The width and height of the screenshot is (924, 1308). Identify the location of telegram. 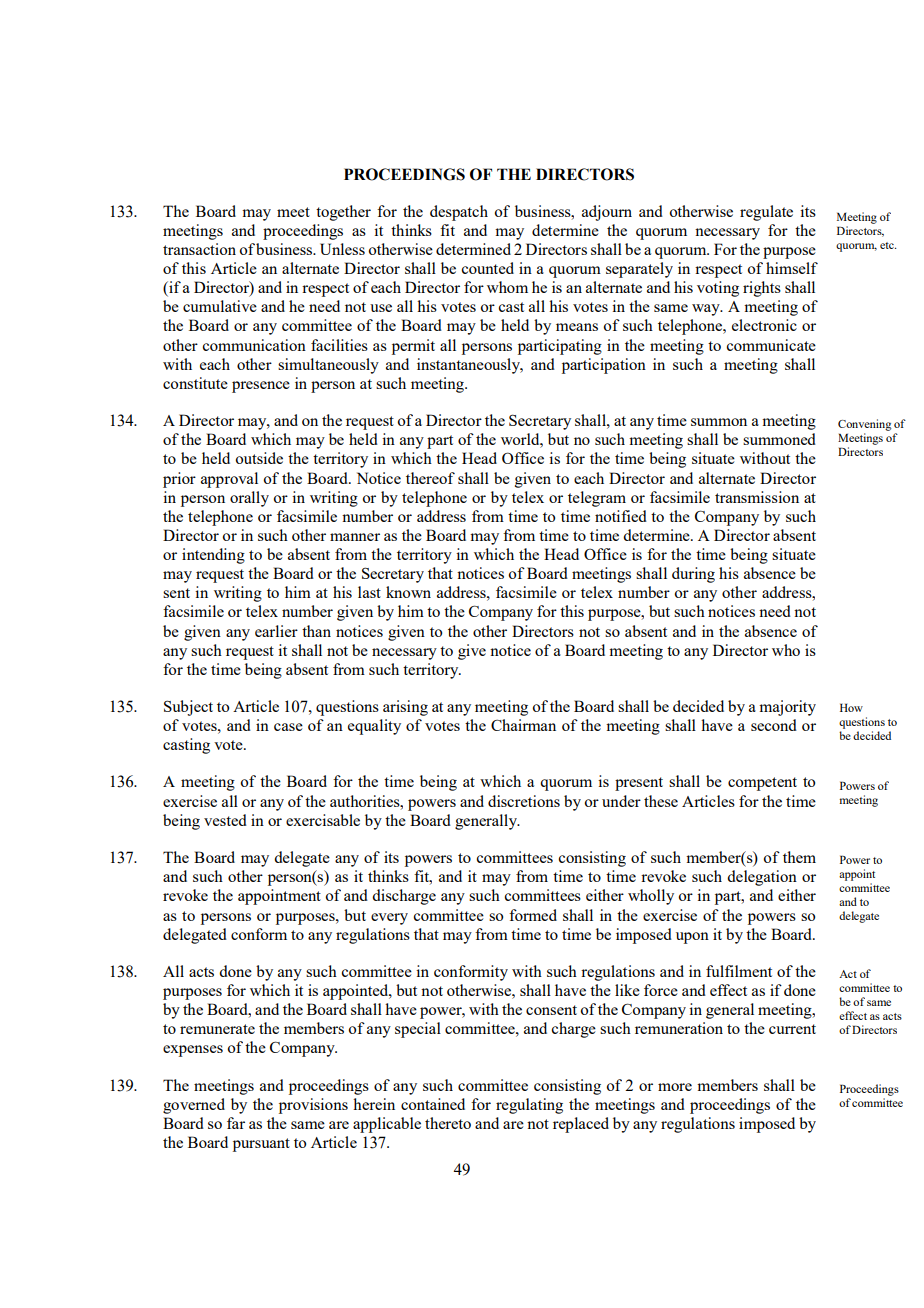
(597, 499).
